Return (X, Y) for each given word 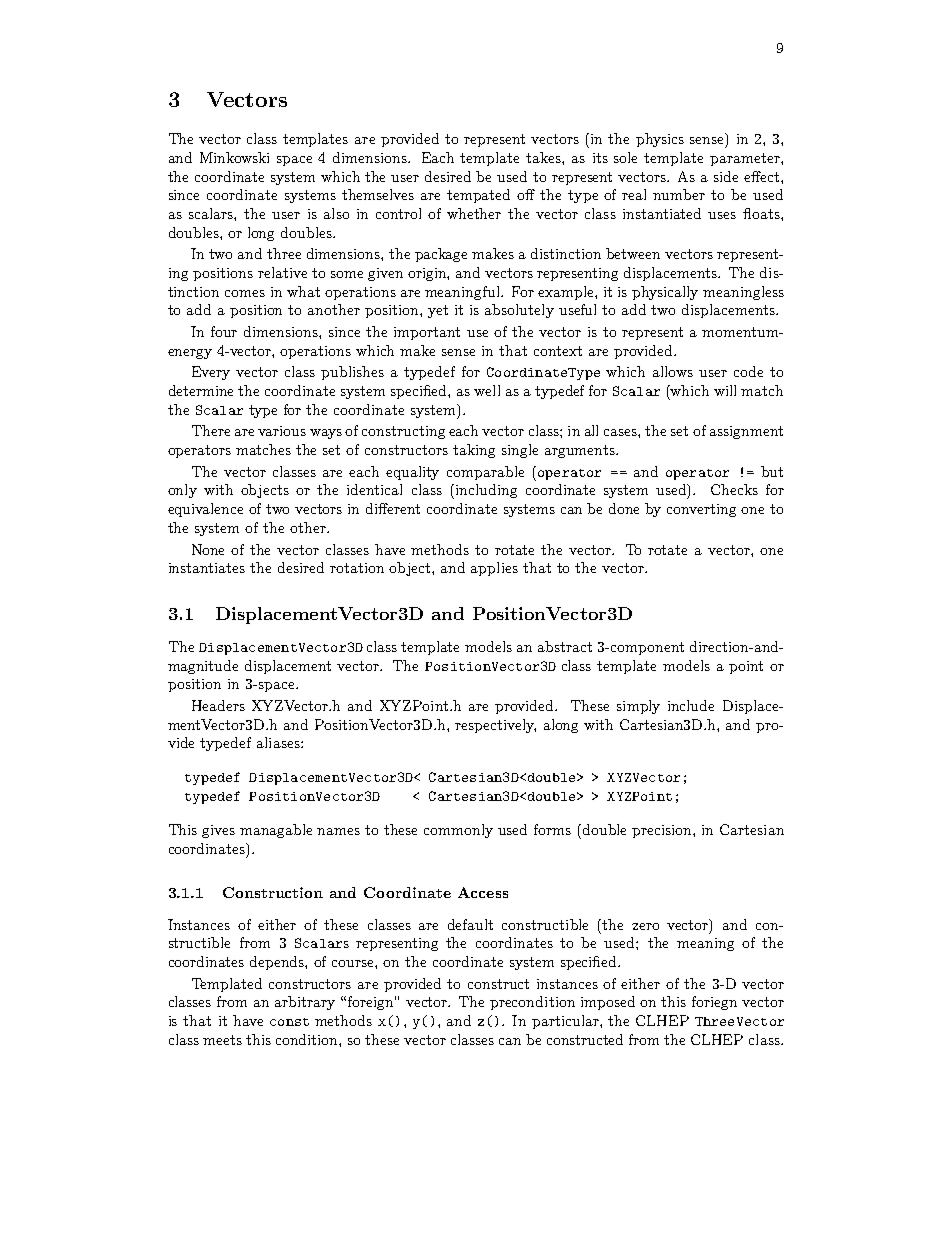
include (691, 705)
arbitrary (305, 1003)
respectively (495, 726)
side (726, 176)
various (282, 431)
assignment (746, 432)
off (526, 194)
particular (566, 1022)
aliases (279, 742)
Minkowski (234, 157)
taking (474, 451)
